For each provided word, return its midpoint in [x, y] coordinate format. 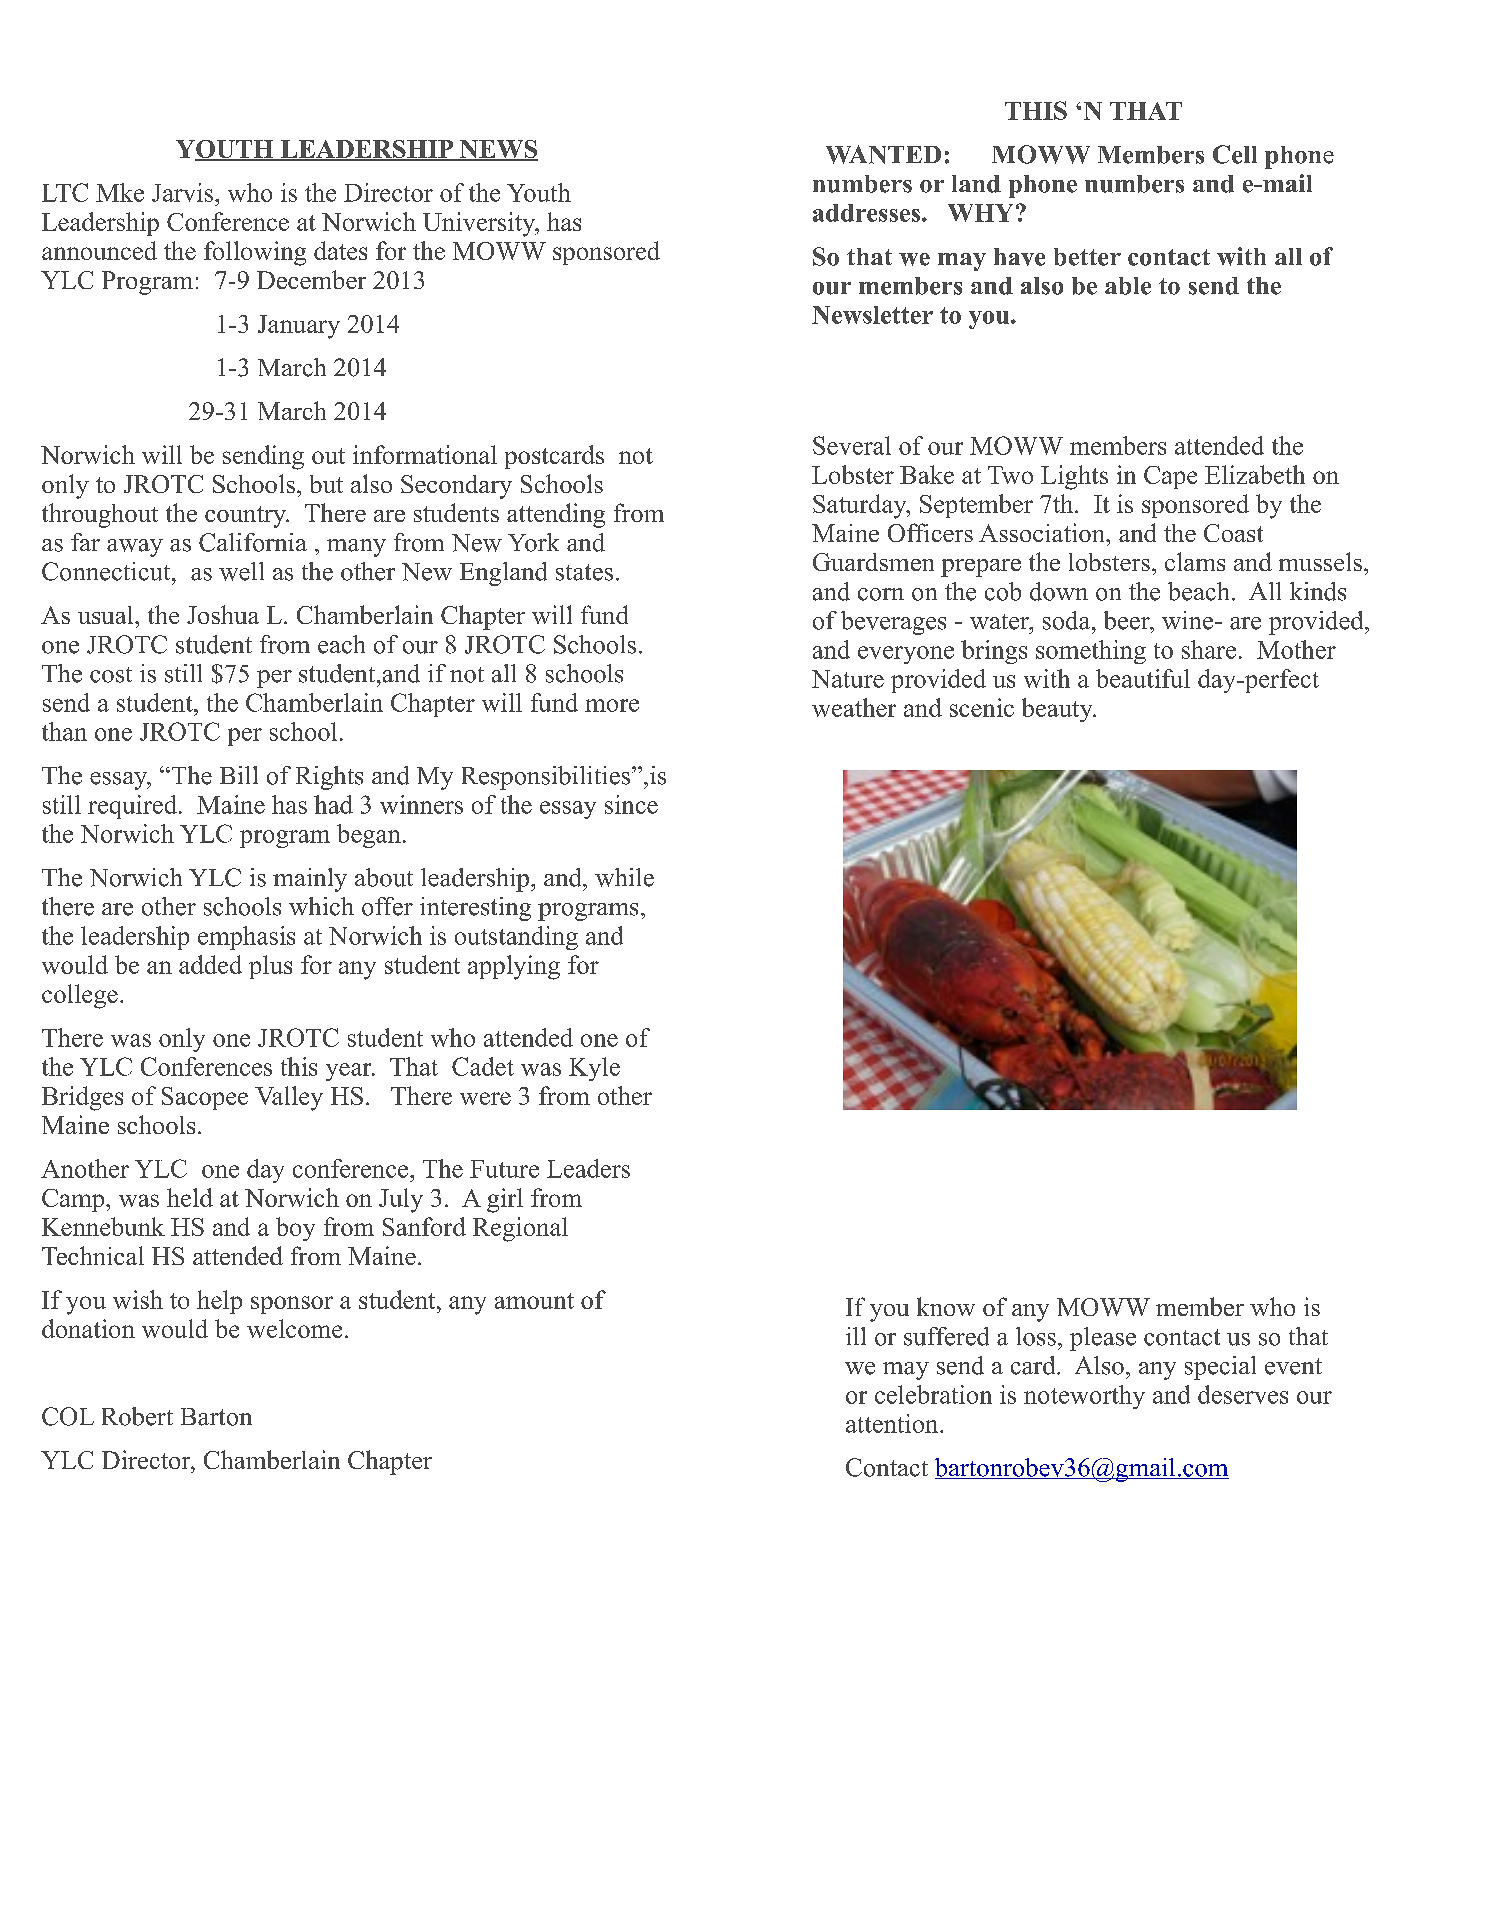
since [631, 804]
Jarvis [182, 192]
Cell [1235, 154]
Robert [137, 1416]
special [1220, 1368]
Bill [239, 775]
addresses [868, 213]
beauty [1058, 710]
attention [893, 1423]
